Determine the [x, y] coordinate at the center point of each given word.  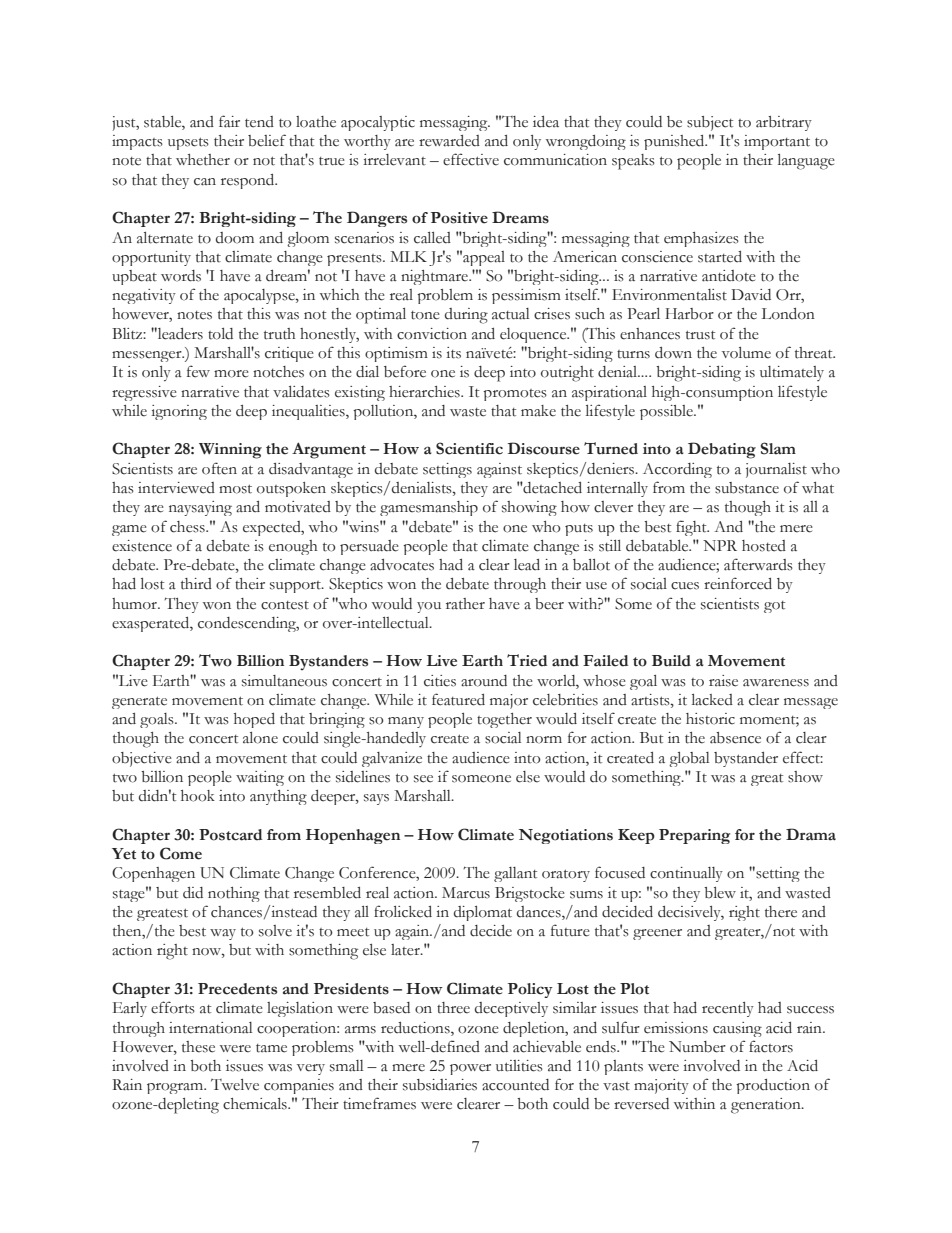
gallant [515, 874]
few [198, 371]
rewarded [449, 141]
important [777, 142]
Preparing [694, 836]
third [196, 584]
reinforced [738, 583]
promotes [515, 395]
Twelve [235, 1085]
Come [181, 853]
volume [746, 353]
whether [203, 160]
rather [465, 604]
